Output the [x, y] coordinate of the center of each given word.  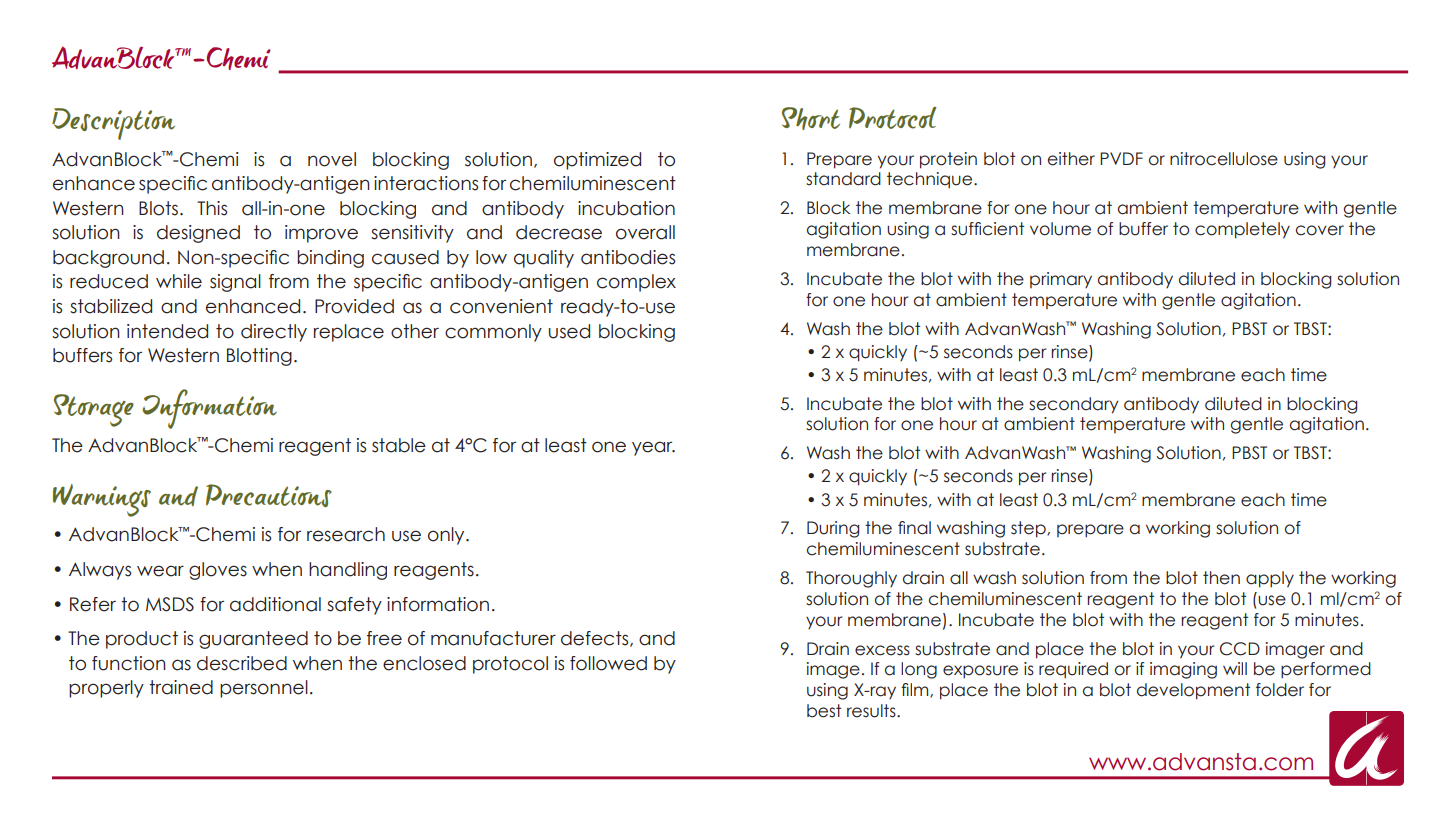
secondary [1073, 405]
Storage [94, 410]
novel [332, 159]
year [653, 448]
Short [811, 118]
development [1193, 691]
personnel [264, 689]
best [824, 711]
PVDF [1121, 158]
